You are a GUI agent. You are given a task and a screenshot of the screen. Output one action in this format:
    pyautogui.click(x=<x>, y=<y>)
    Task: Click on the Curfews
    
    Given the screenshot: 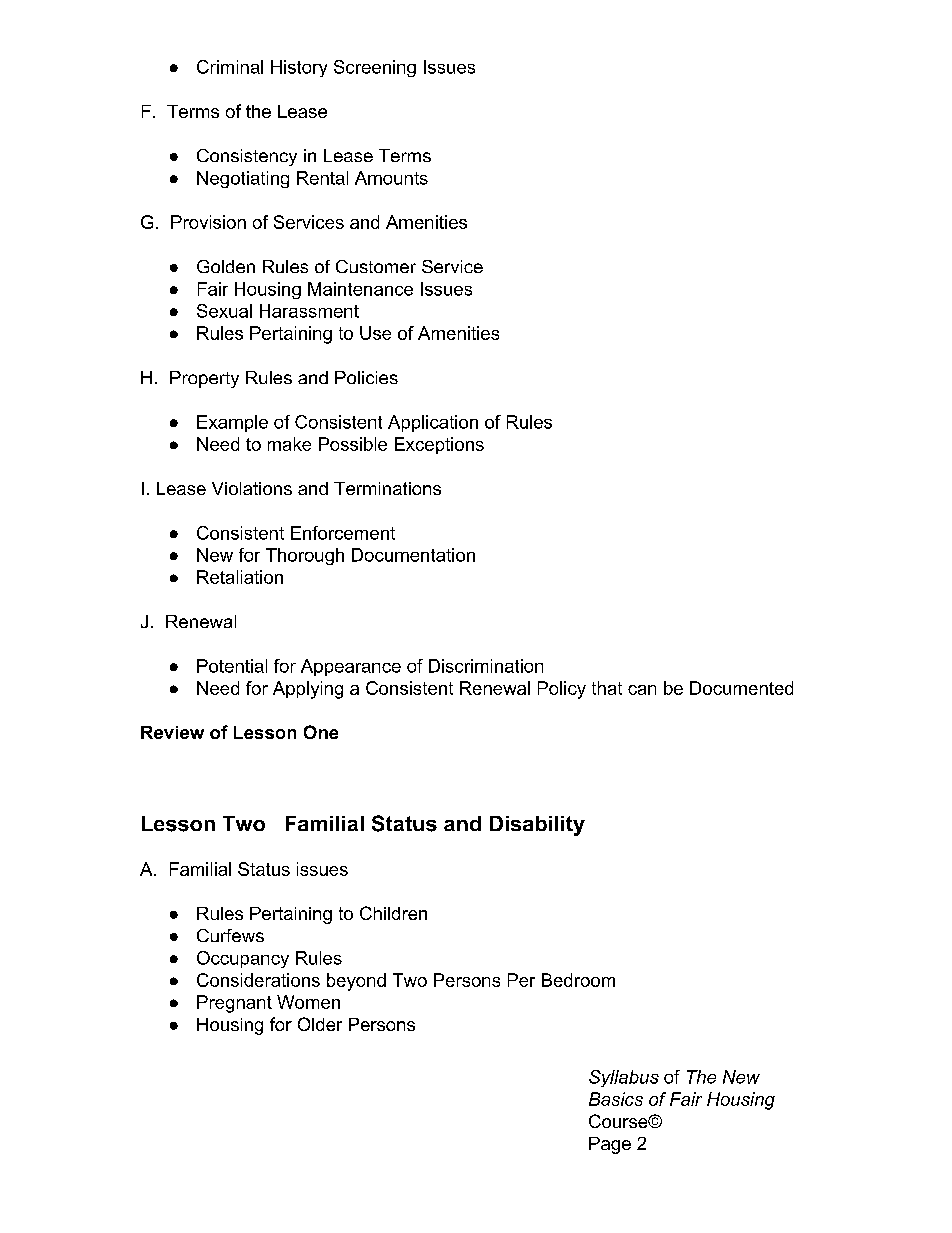 What is the action you would take?
    pyautogui.click(x=230, y=935)
